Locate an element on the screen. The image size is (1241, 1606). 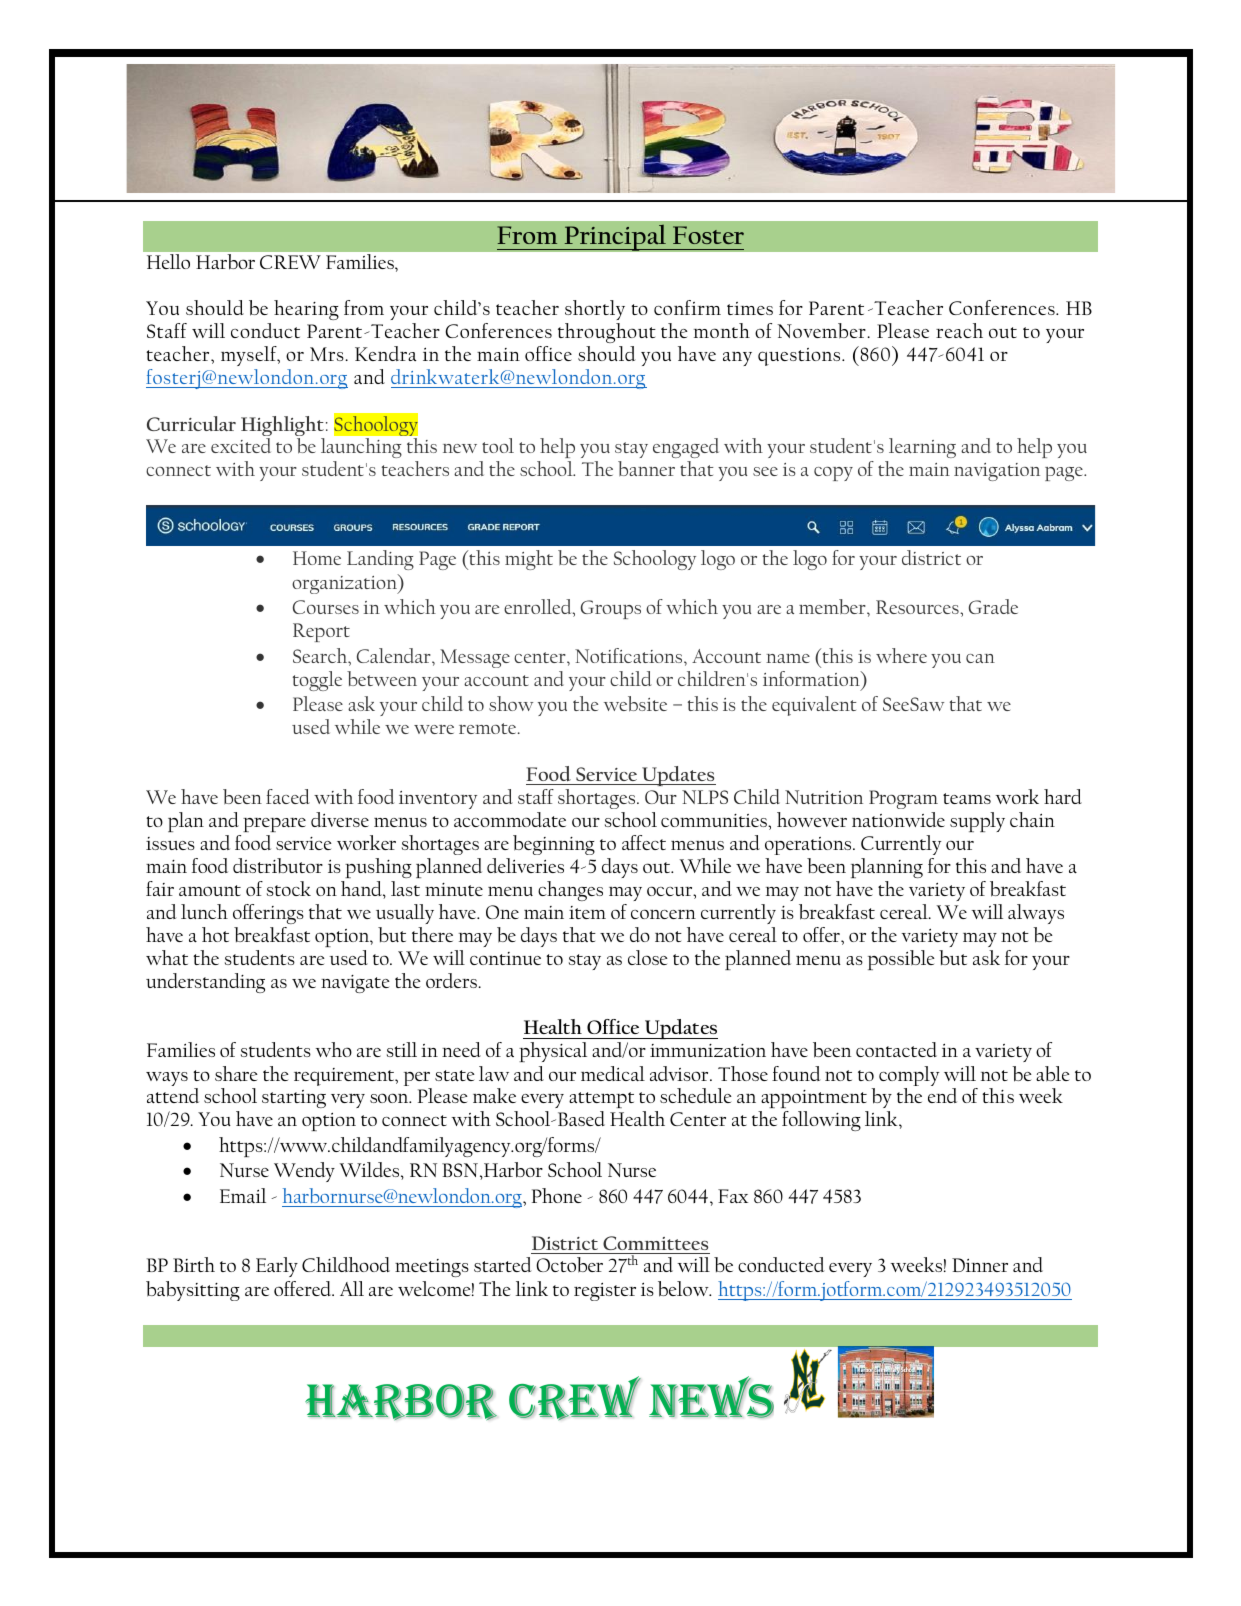
Notifications is located at coordinates (630, 655).
